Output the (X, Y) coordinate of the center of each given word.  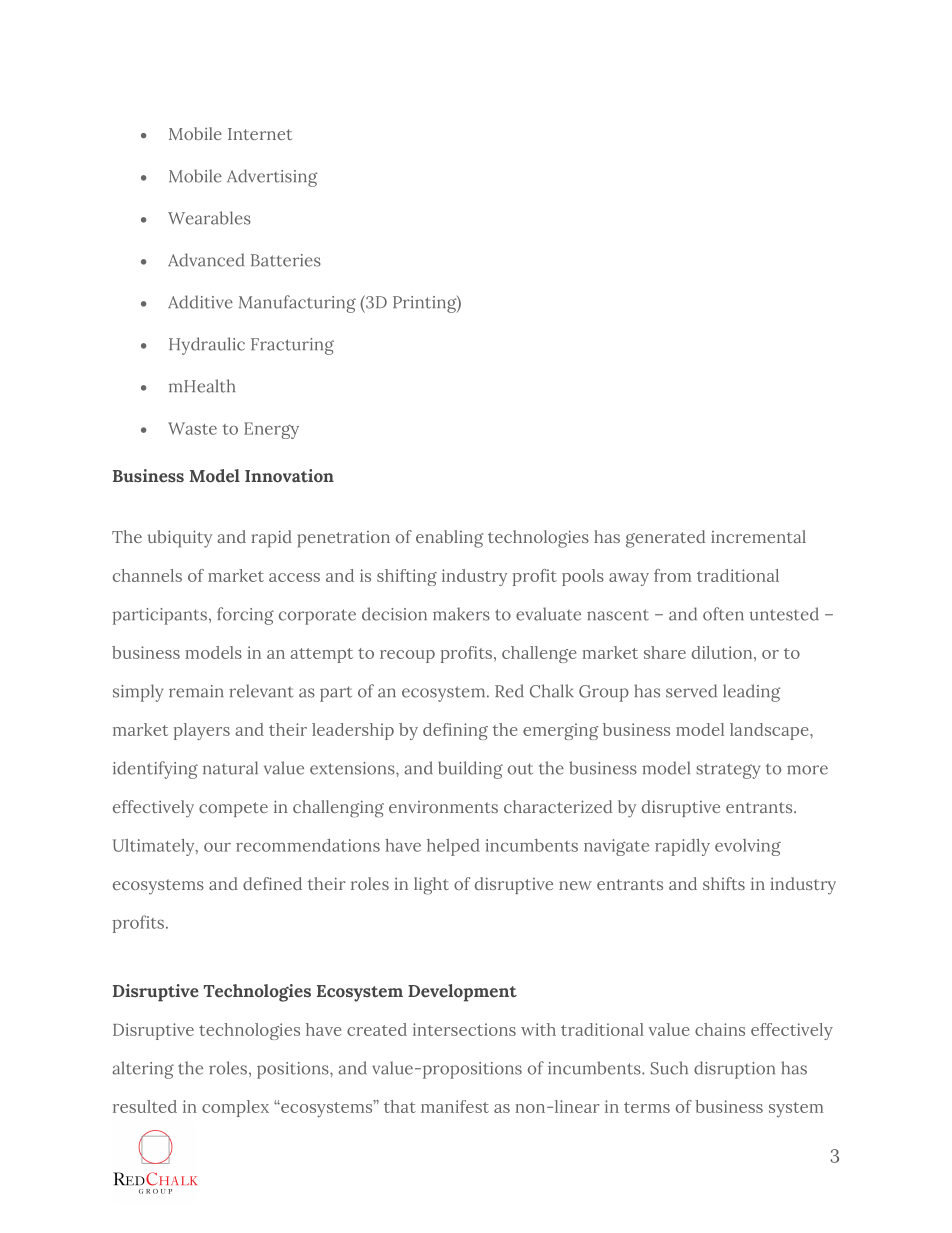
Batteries (286, 260)
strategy (728, 771)
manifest (455, 1106)
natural (230, 768)
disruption (734, 1070)
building (470, 770)
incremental (758, 536)
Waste (192, 428)
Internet (260, 134)
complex (235, 1108)
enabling (449, 539)
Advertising (272, 178)
